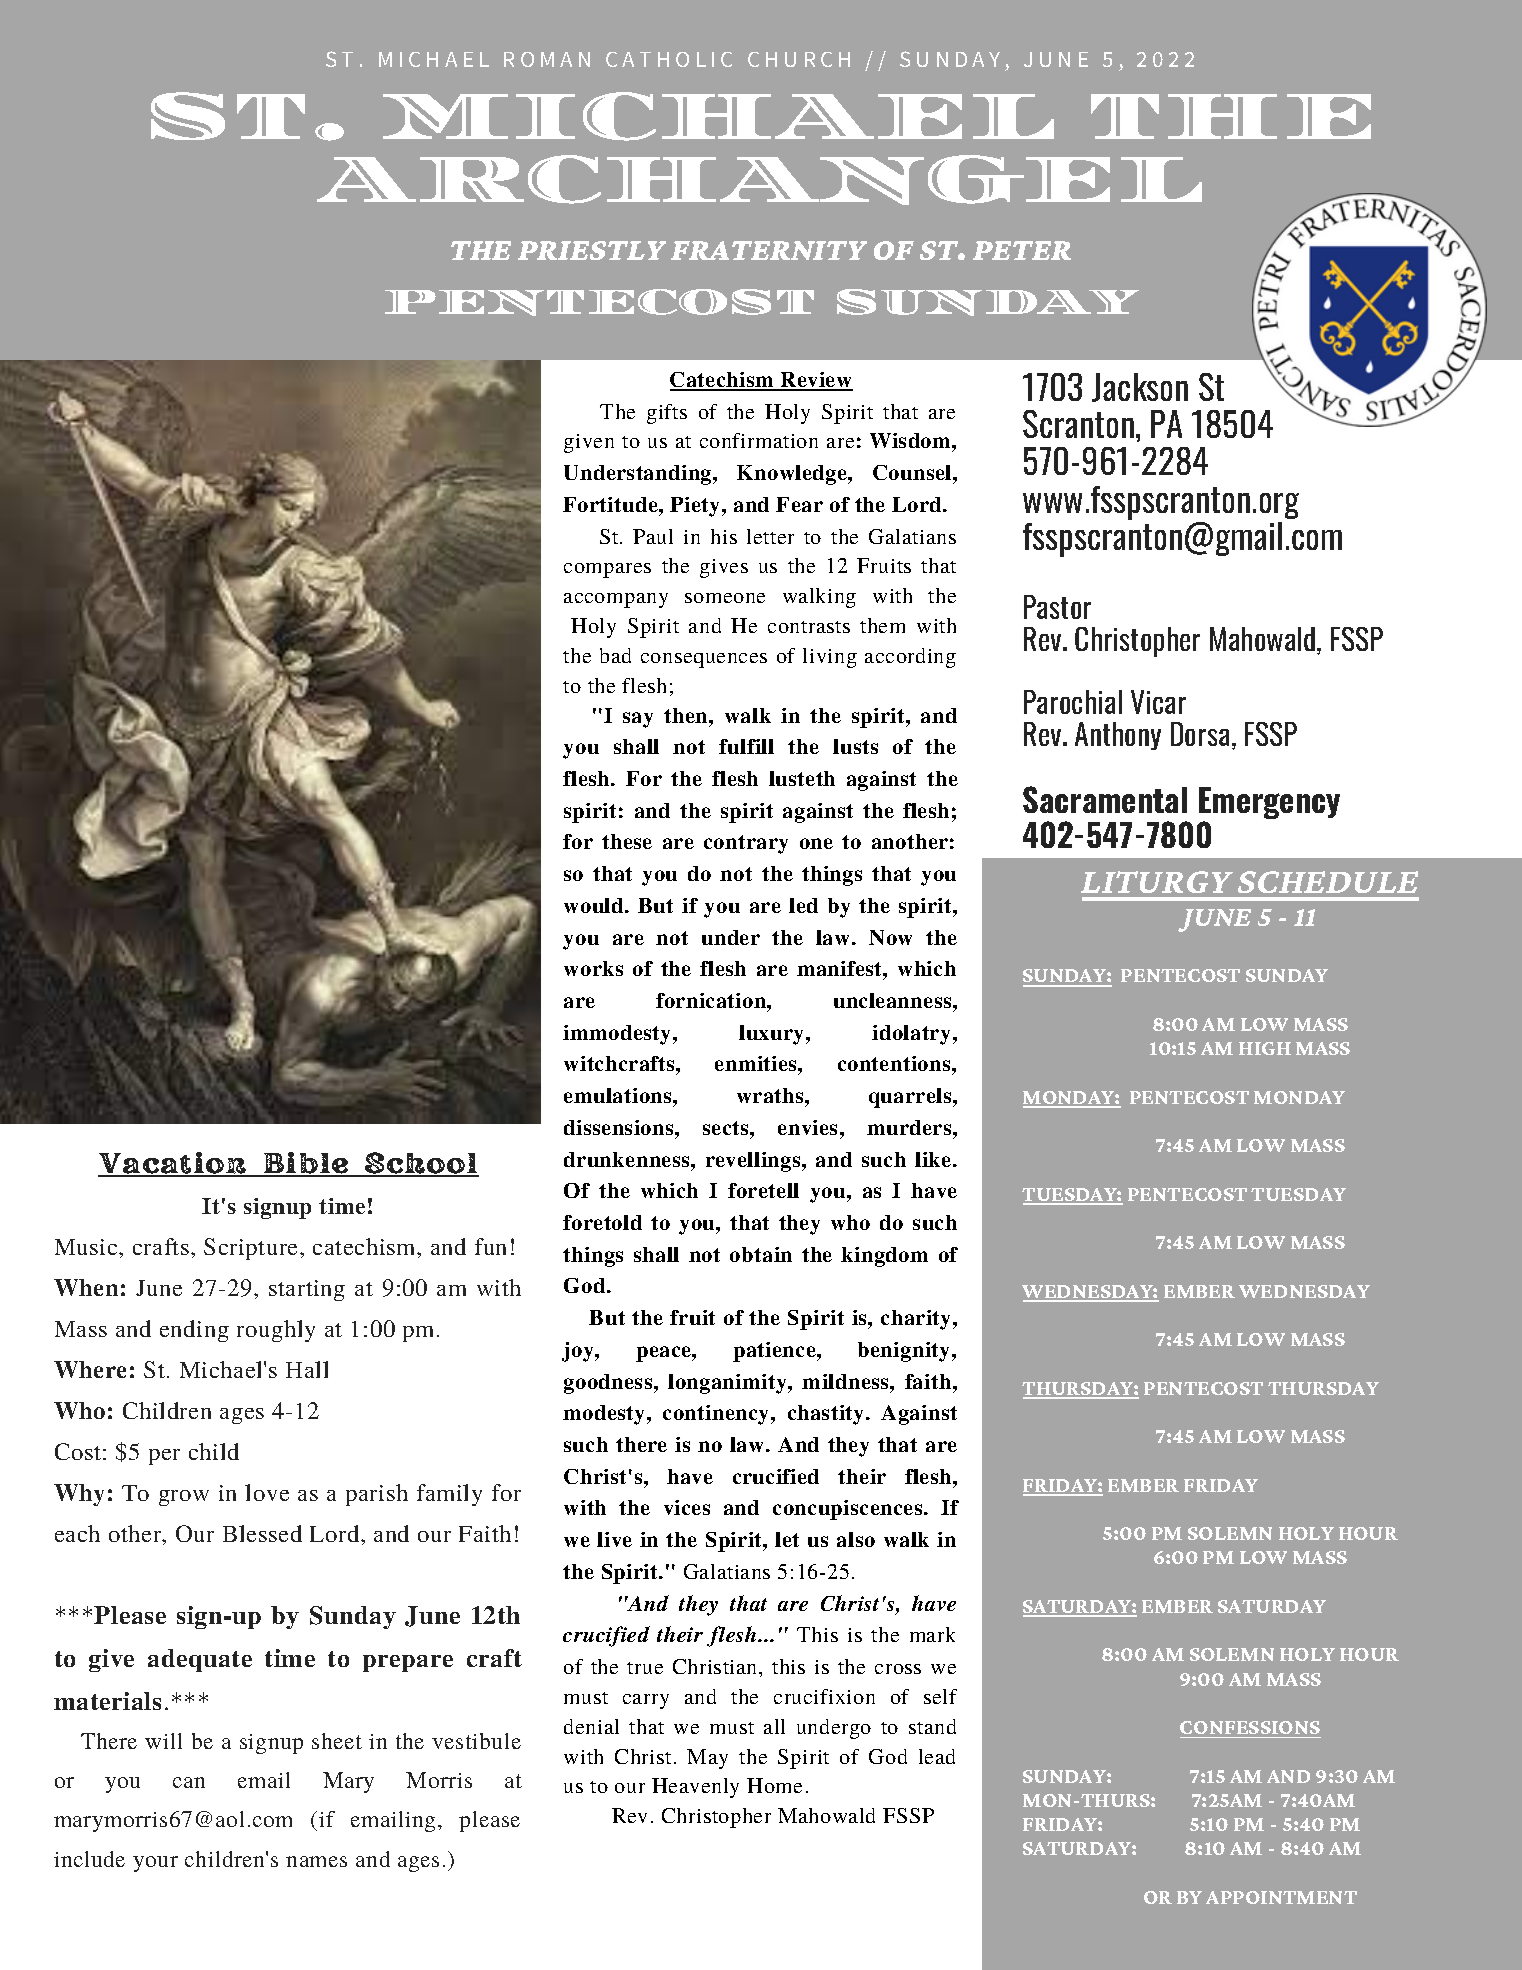  Describe the element at coordinates (1022, 250) in the screenshot. I see `PETER` at that location.
